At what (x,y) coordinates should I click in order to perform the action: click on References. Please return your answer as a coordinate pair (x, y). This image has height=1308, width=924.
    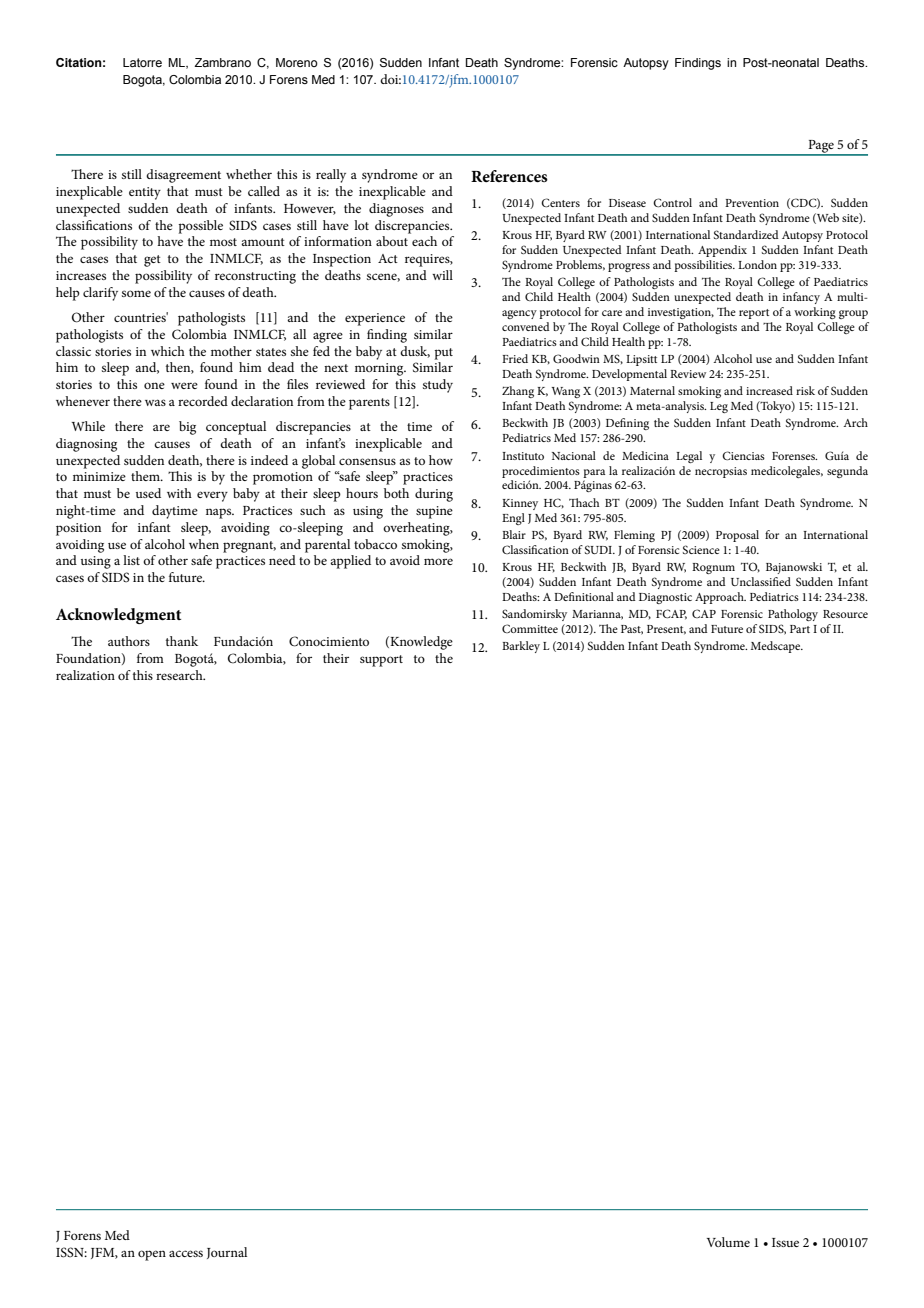
    Looking at the image, I should click on (509, 176).
